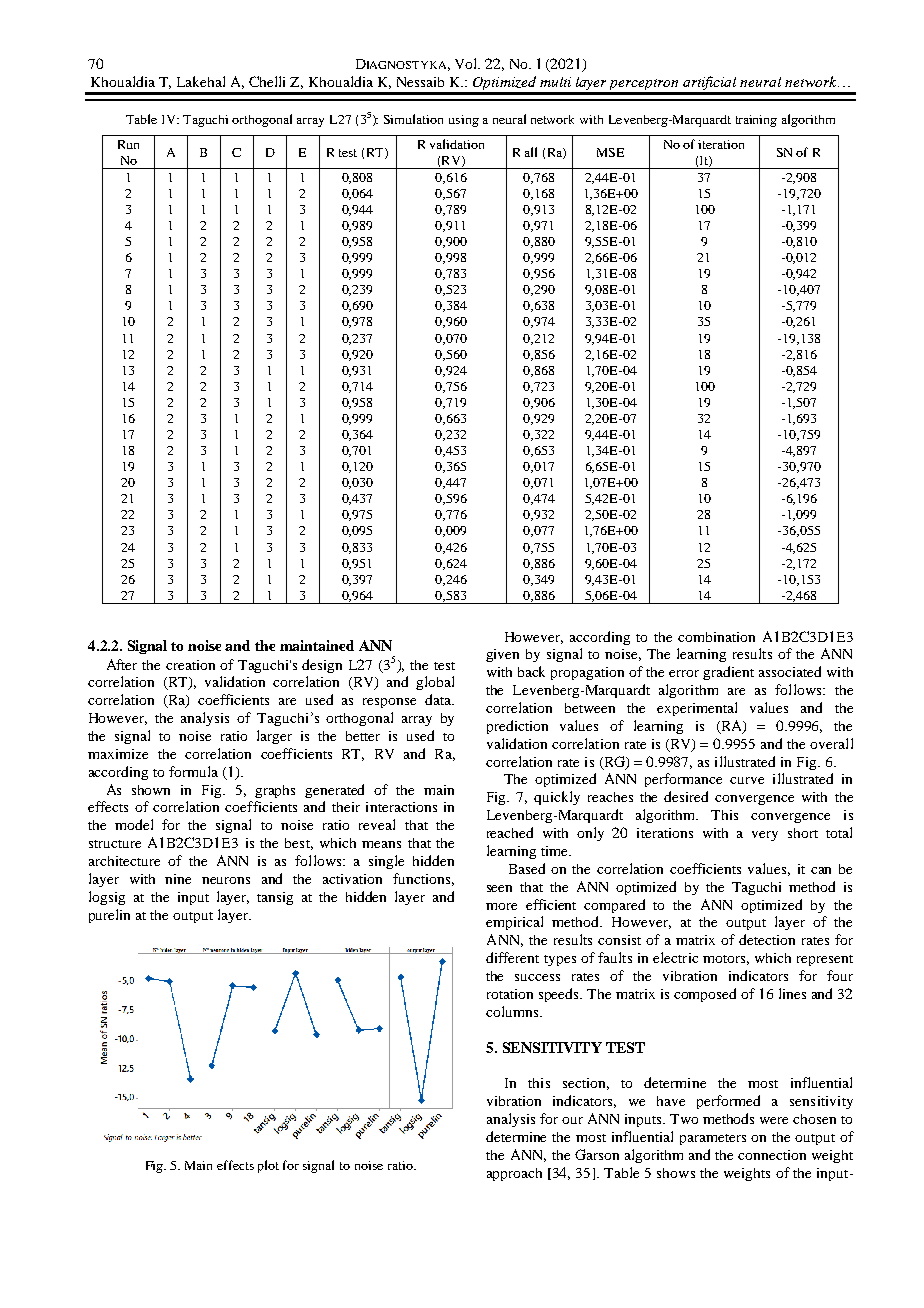 The width and height of the document is (924, 1308). What do you see at coordinates (756, 121) in the document?
I see `training` at bounding box center [756, 121].
